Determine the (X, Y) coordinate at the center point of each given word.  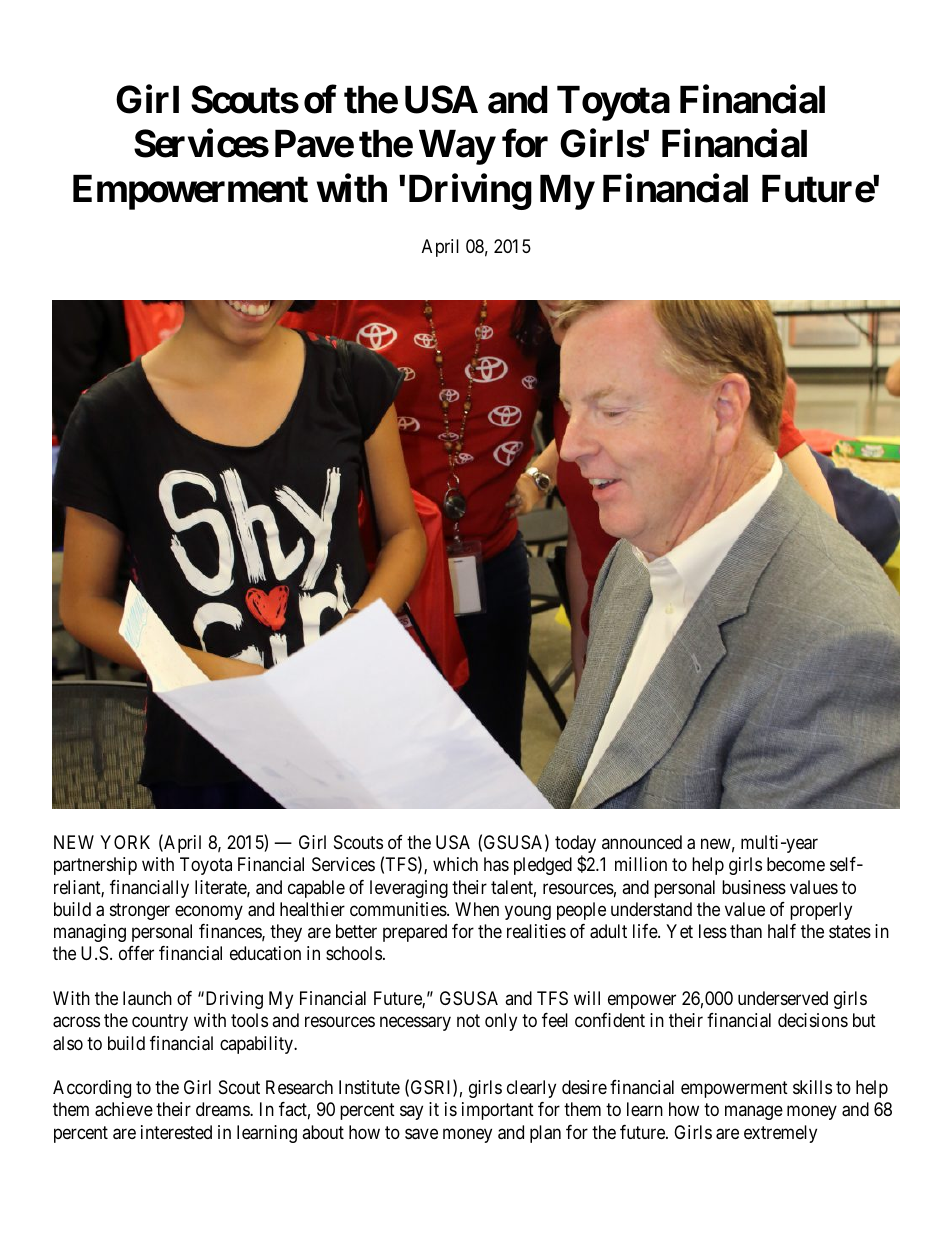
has (496, 864)
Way (457, 147)
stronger (140, 911)
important (498, 1111)
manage (754, 1113)
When (477, 909)
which (455, 864)
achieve (124, 1109)
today (575, 845)
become (796, 864)
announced (642, 842)
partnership (95, 866)
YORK (125, 842)
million (641, 864)
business (754, 887)
